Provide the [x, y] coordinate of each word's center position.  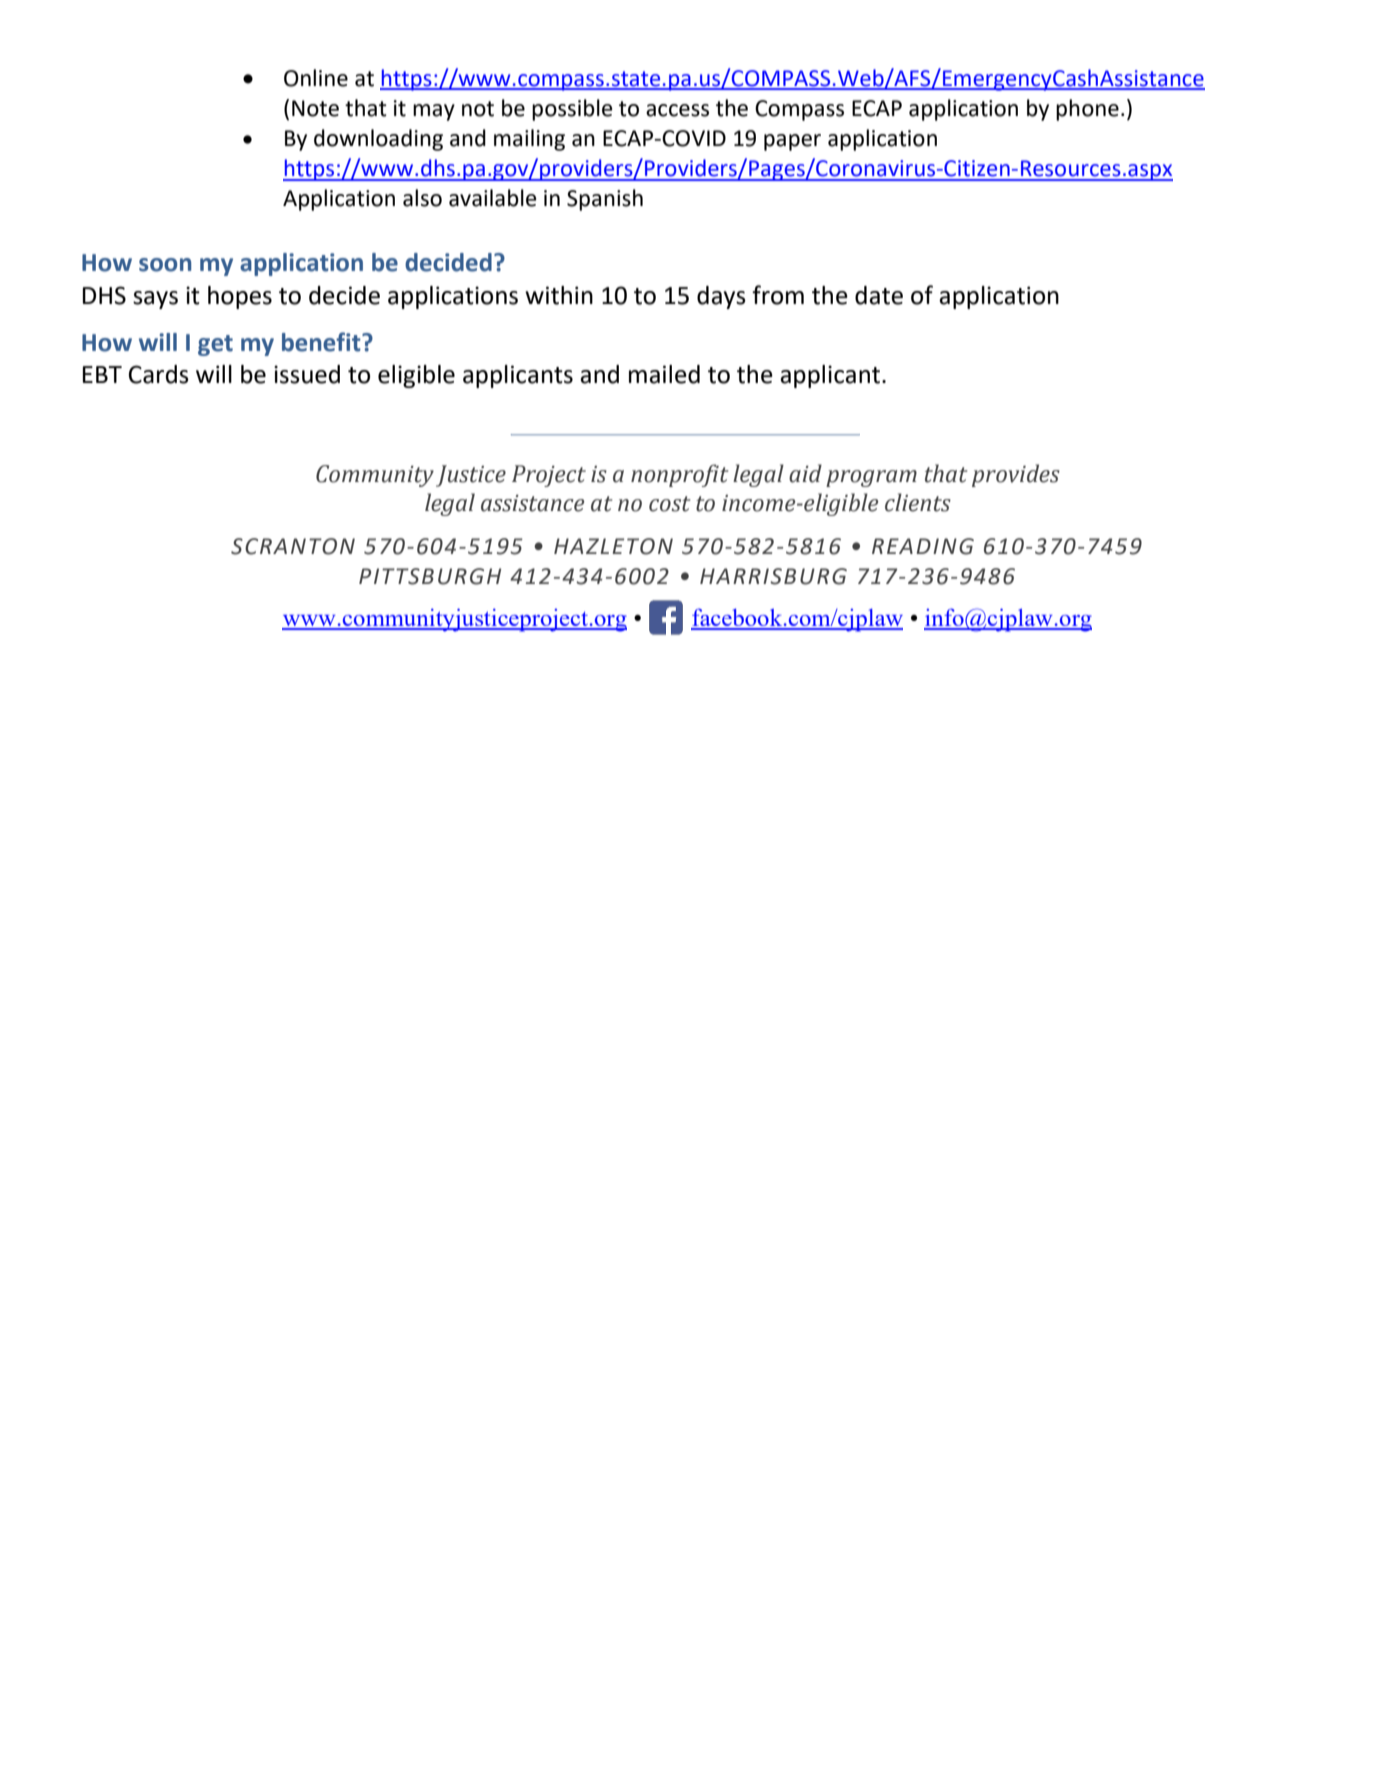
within [559, 295]
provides [1016, 475]
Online [316, 78]
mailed [664, 374]
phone [1087, 110]
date [879, 295]
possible [572, 110]
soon [165, 265]
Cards [159, 374]
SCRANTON [293, 546]
